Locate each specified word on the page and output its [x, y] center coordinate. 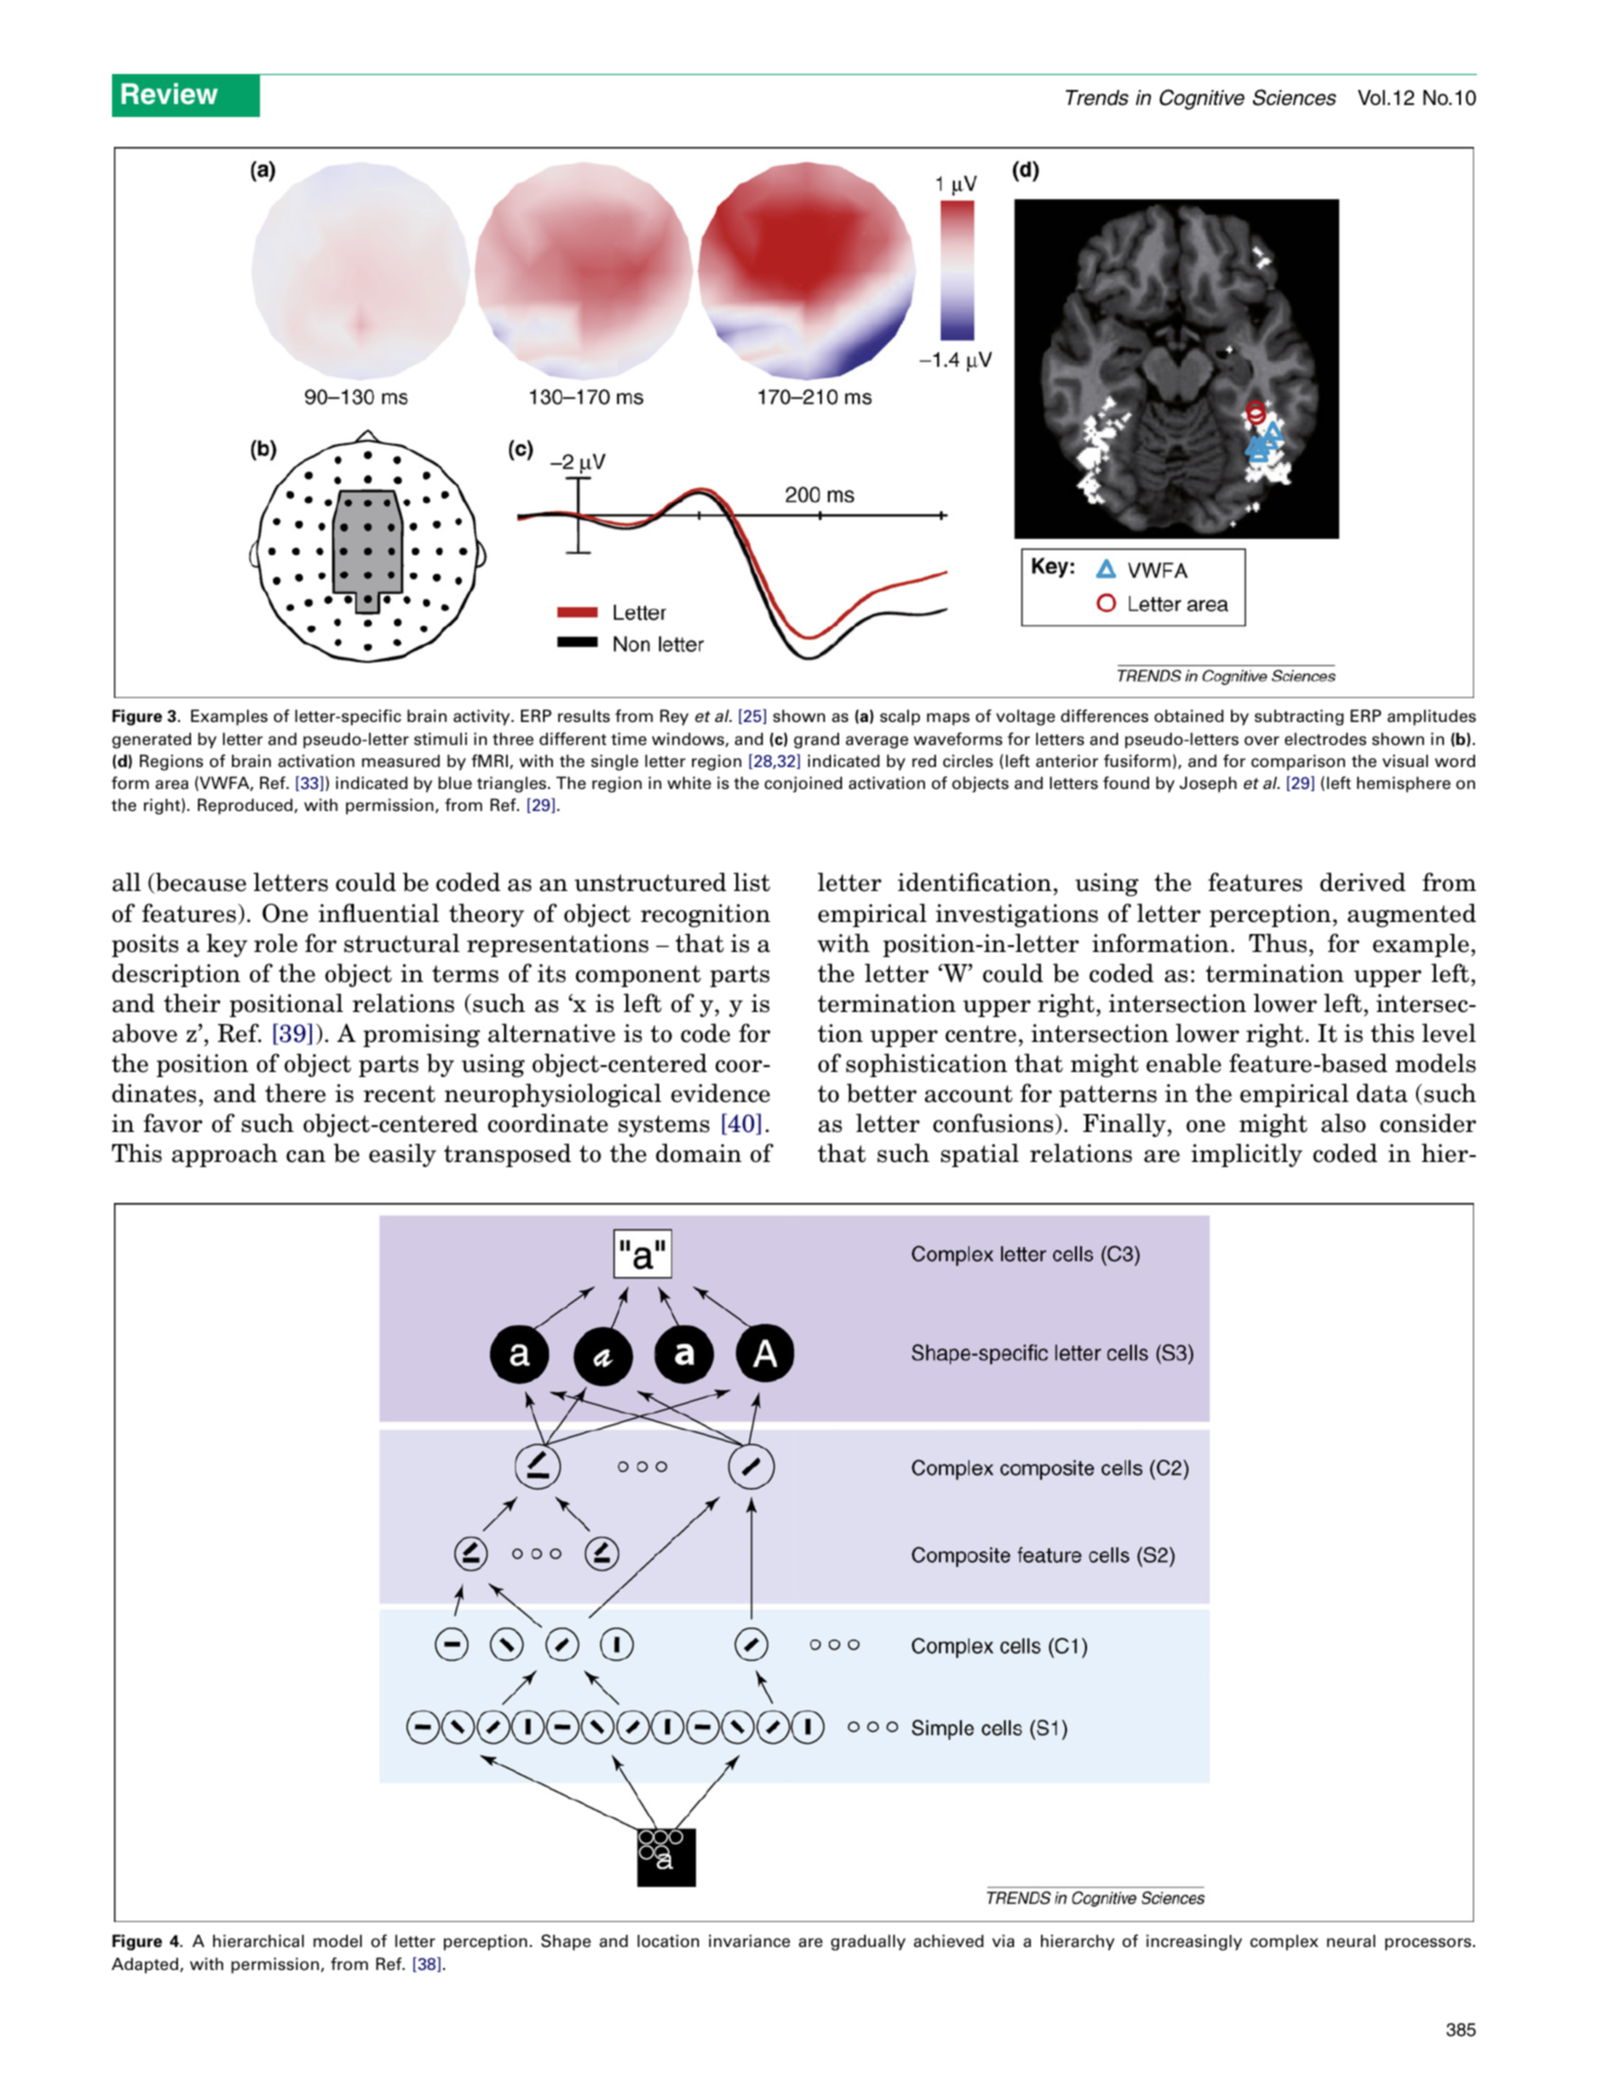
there [295, 1093]
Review [169, 94]
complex [1284, 1942]
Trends [1097, 98]
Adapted [146, 1965]
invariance [749, 1941]
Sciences [1294, 97]
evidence [720, 1093]
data [1382, 1093]
